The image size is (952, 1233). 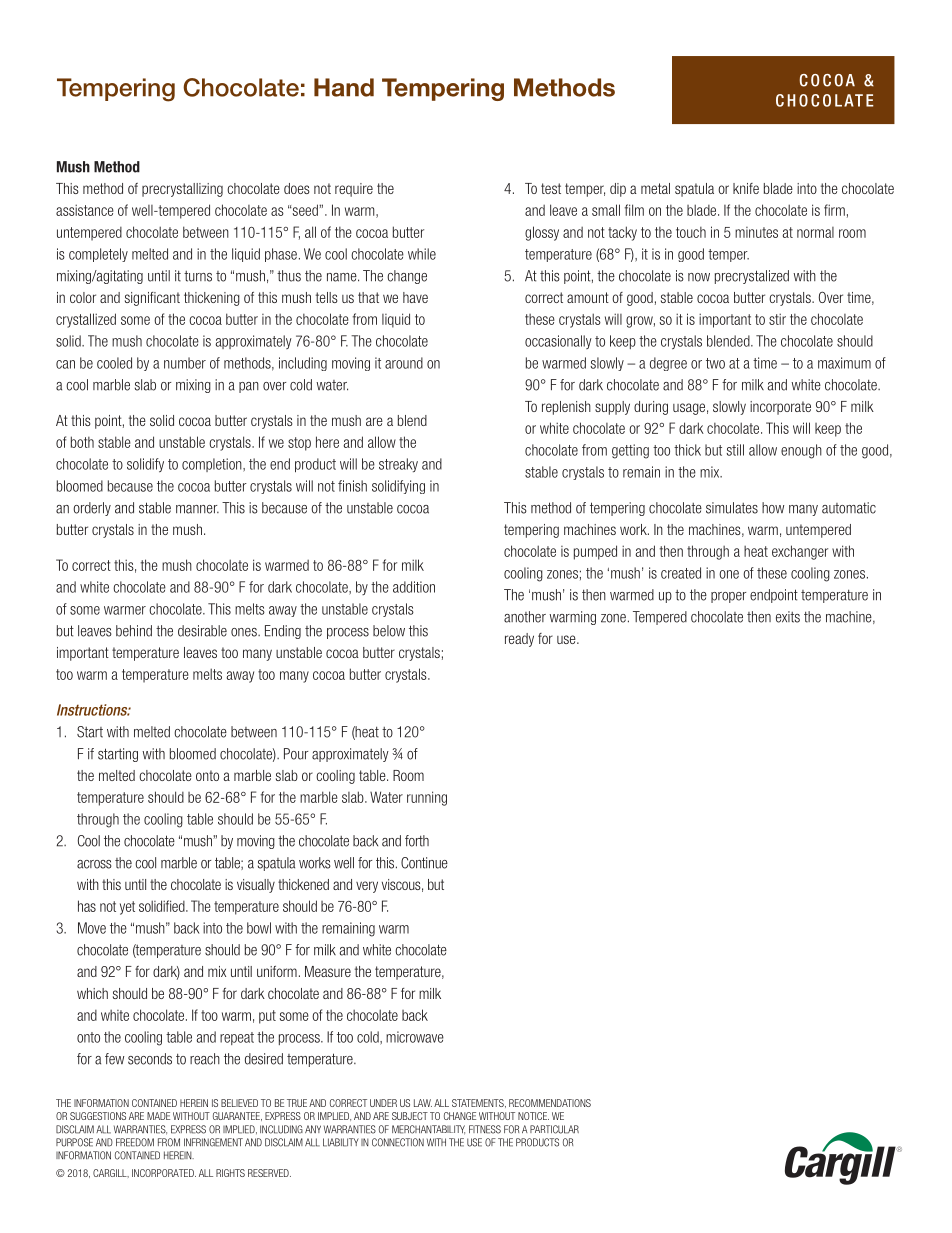 What do you see at coordinates (424, 863) in the screenshot?
I see `Continue` at bounding box center [424, 863].
